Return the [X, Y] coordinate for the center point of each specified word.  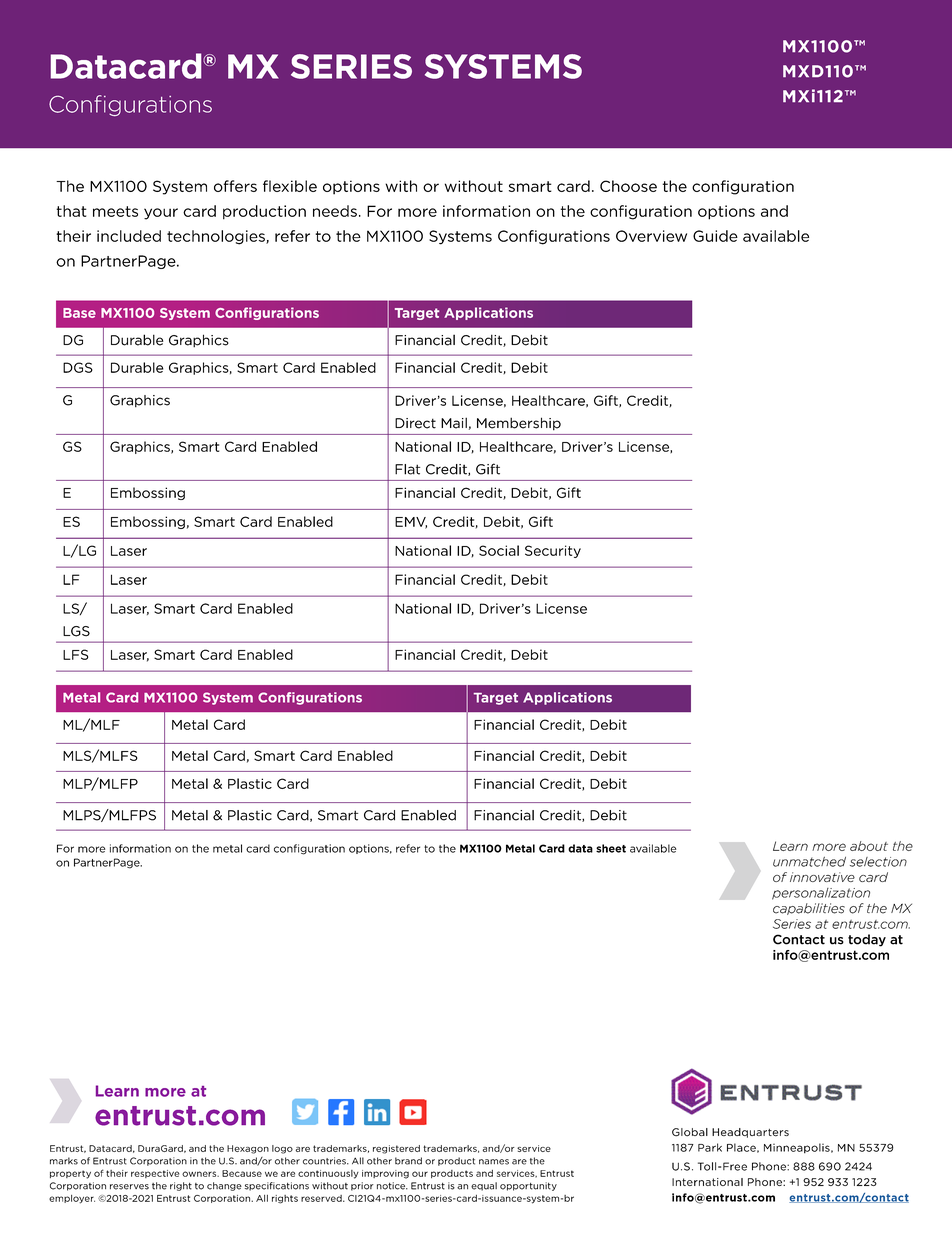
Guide [715, 236]
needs [335, 211]
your [161, 214]
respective [155, 1174]
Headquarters [750, 1133]
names [494, 1162]
